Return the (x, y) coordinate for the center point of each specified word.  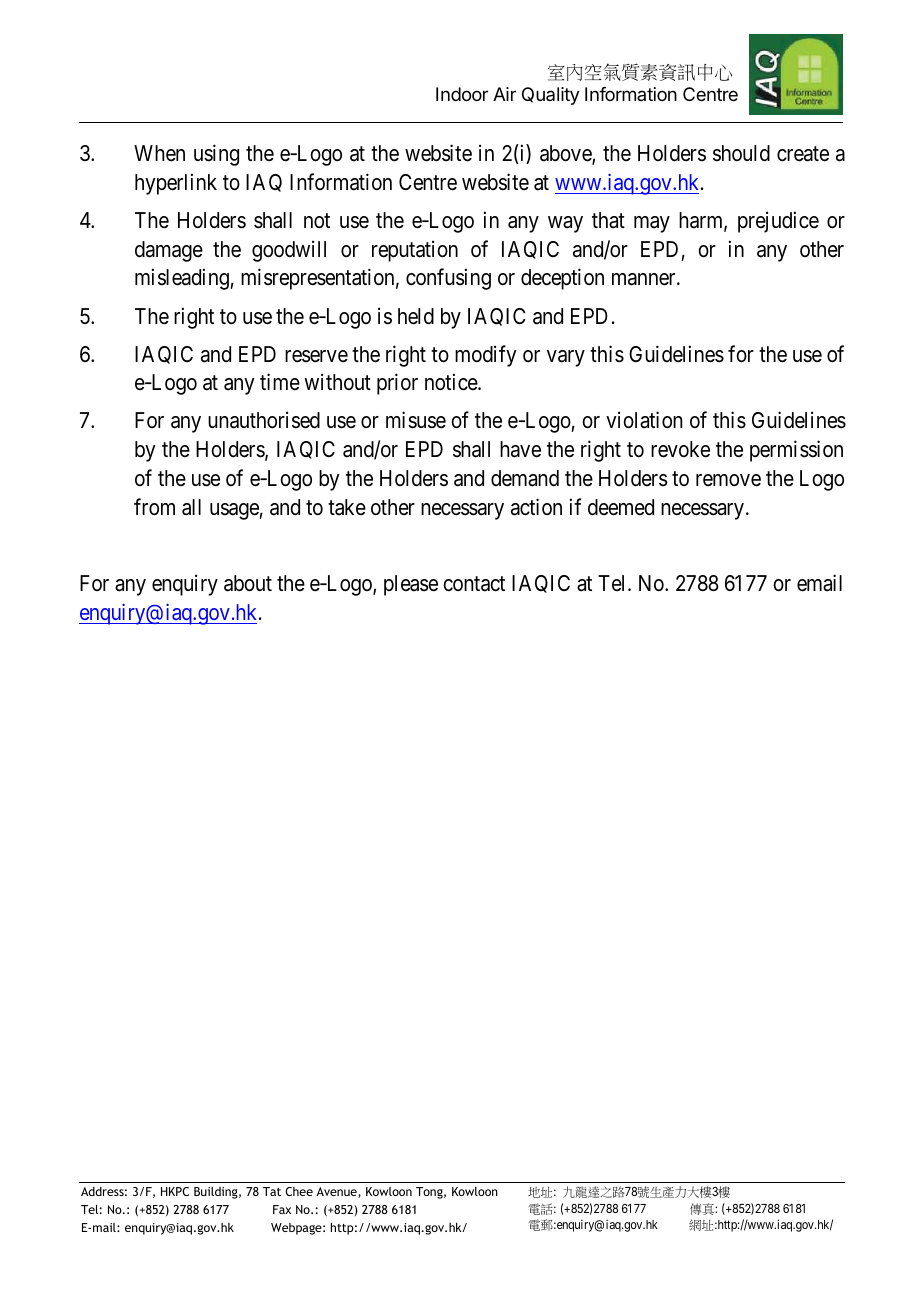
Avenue (337, 1192)
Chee (299, 1191)
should (741, 153)
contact (474, 584)
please (411, 585)
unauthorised (264, 420)
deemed (621, 507)
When (159, 153)
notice (452, 382)
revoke (680, 449)
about (248, 583)
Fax (282, 1209)
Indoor (462, 94)
